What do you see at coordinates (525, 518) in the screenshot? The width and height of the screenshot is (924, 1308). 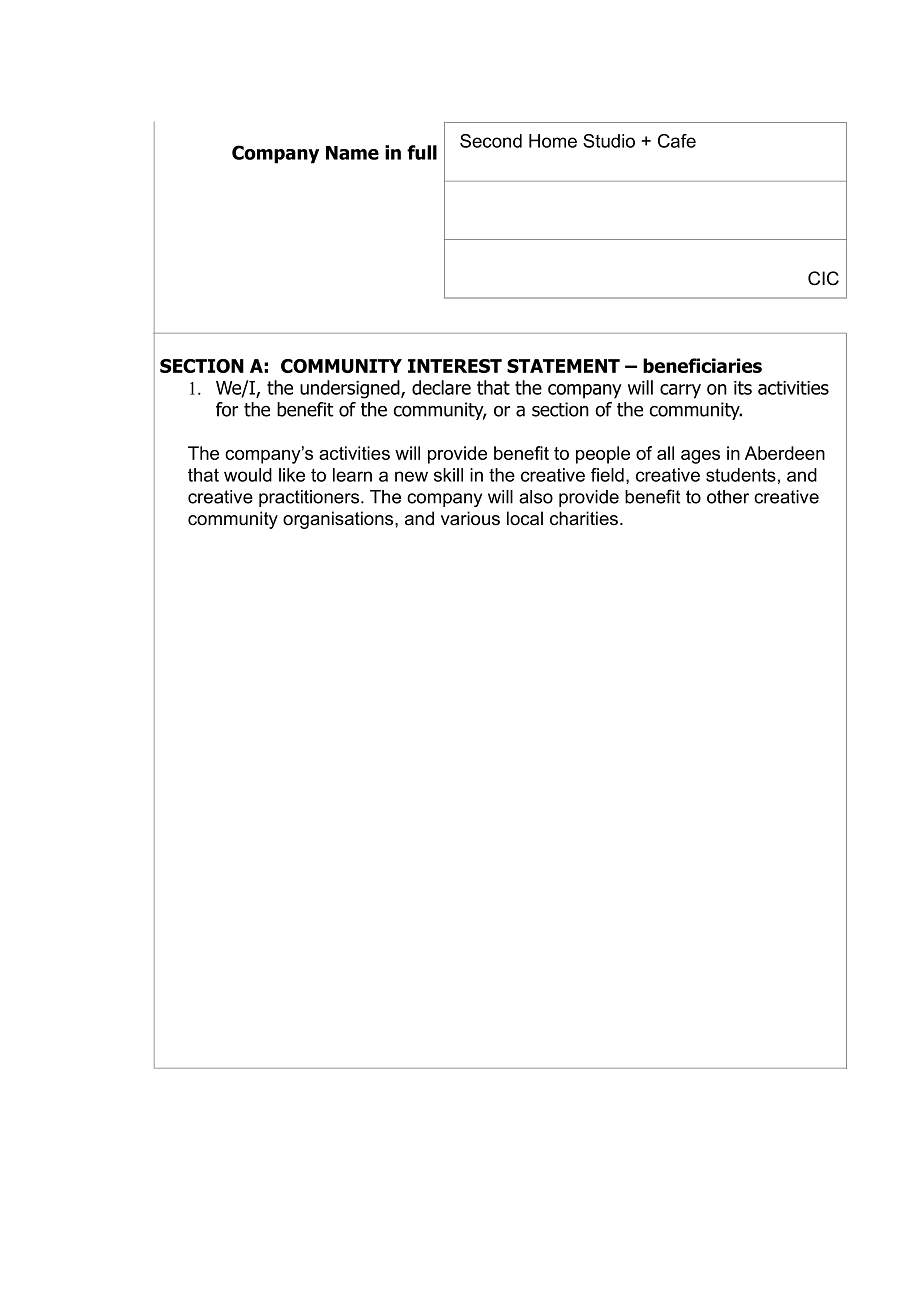 I see `local` at bounding box center [525, 518].
